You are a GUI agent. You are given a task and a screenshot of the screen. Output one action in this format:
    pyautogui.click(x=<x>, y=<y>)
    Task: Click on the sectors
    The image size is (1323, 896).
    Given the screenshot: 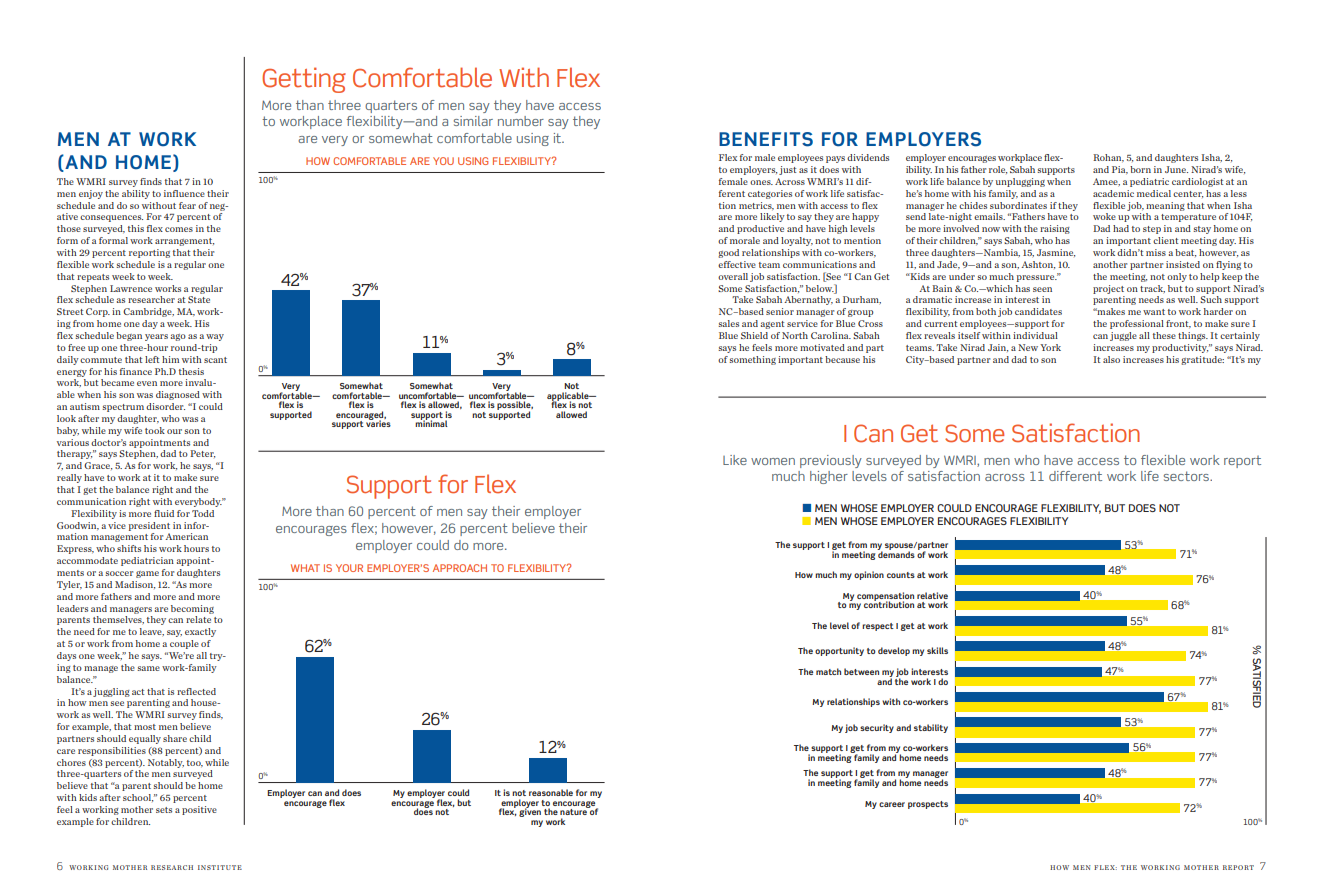 What is the action you would take?
    pyautogui.click(x=1187, y=476)
